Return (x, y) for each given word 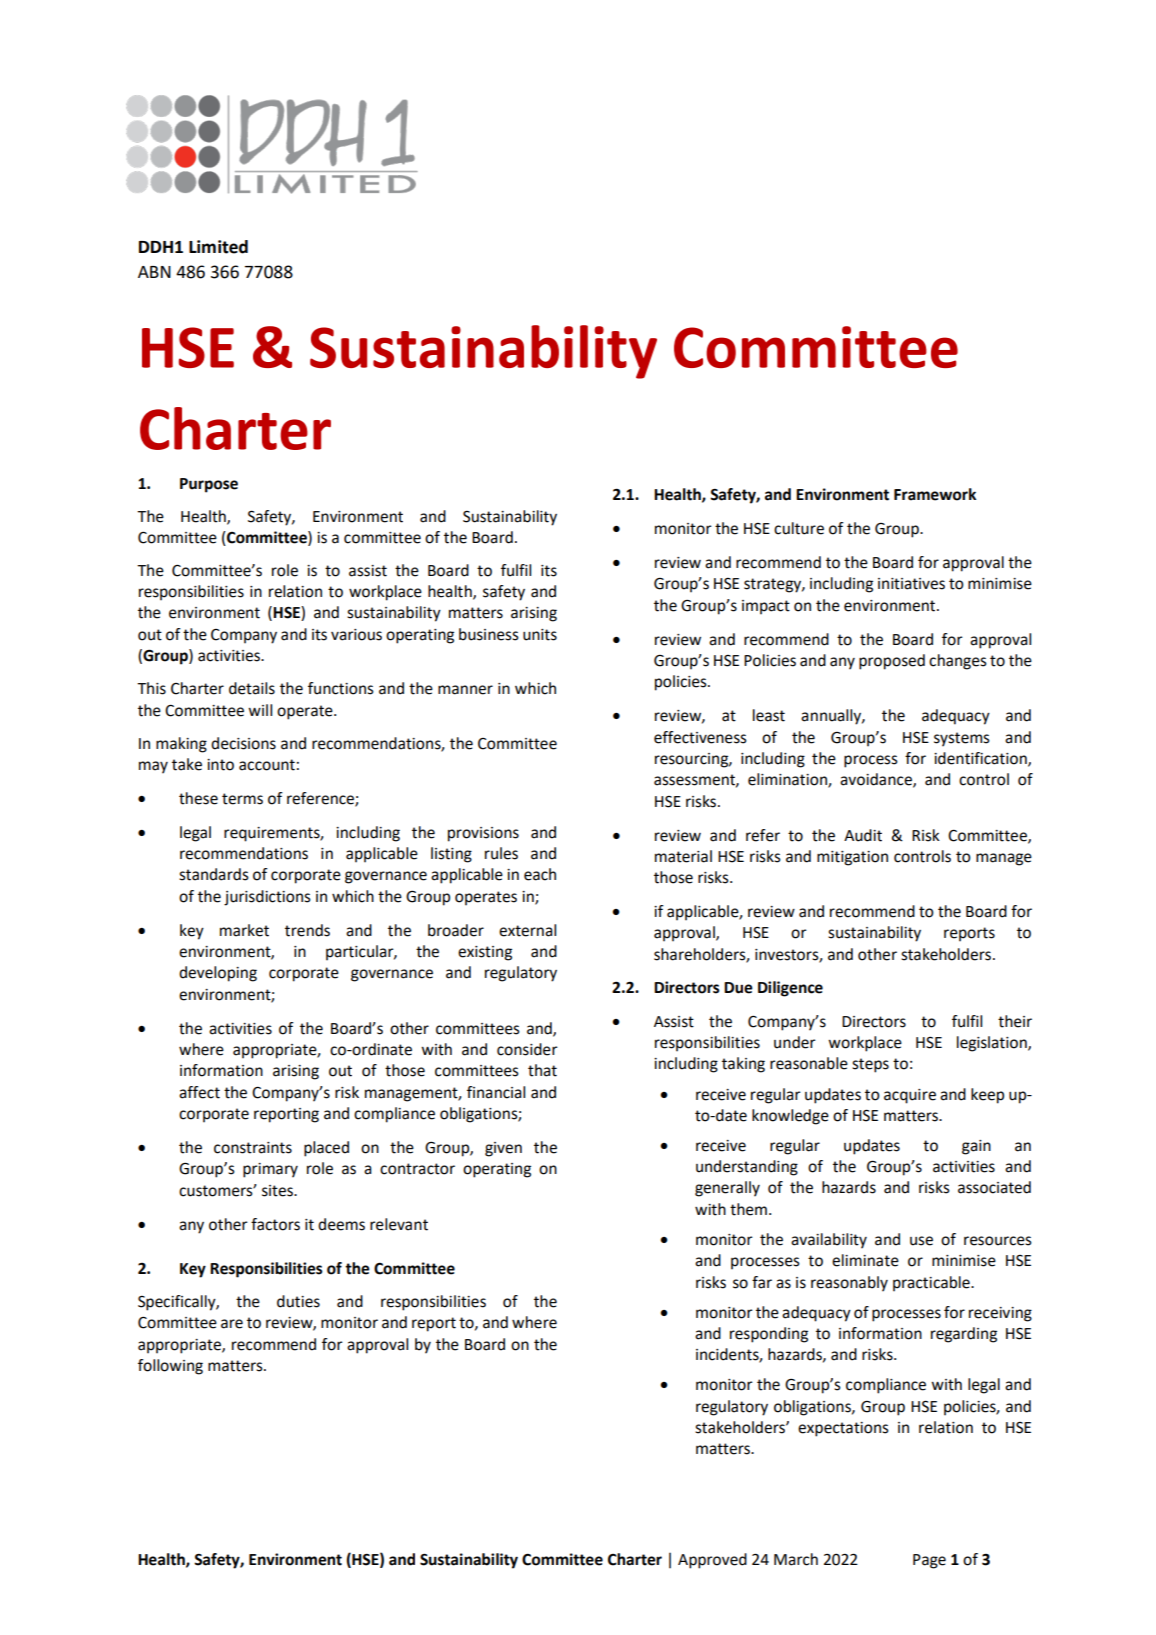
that (542, 1070)
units (540, 635)
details (252, 688)
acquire (910, 1096)
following (170, 1367)
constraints (253, 1148)
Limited (218, 247)
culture (799, 528)
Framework (935, 494)
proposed (892, 662)
